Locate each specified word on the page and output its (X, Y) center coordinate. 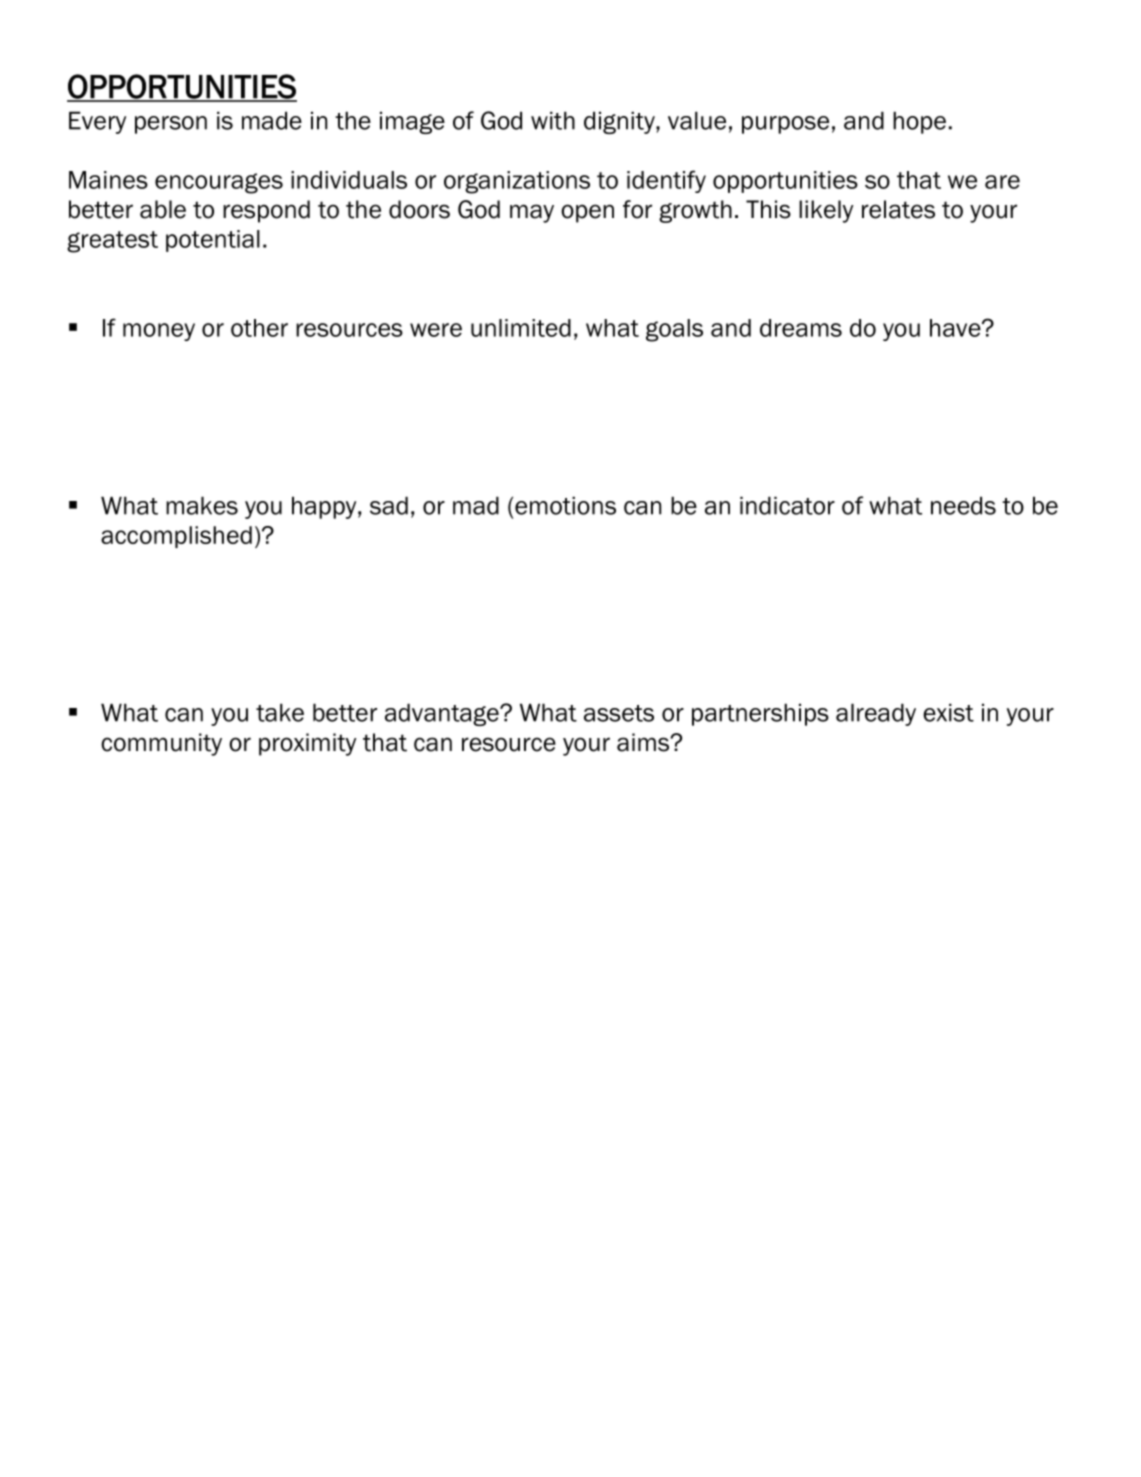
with (553, 120)
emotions (565, 505)
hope (919, 122)
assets (619, 713)
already (876, 714)
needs (963, 505)
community (161, 744)
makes (202, 505)
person (171, 125)
